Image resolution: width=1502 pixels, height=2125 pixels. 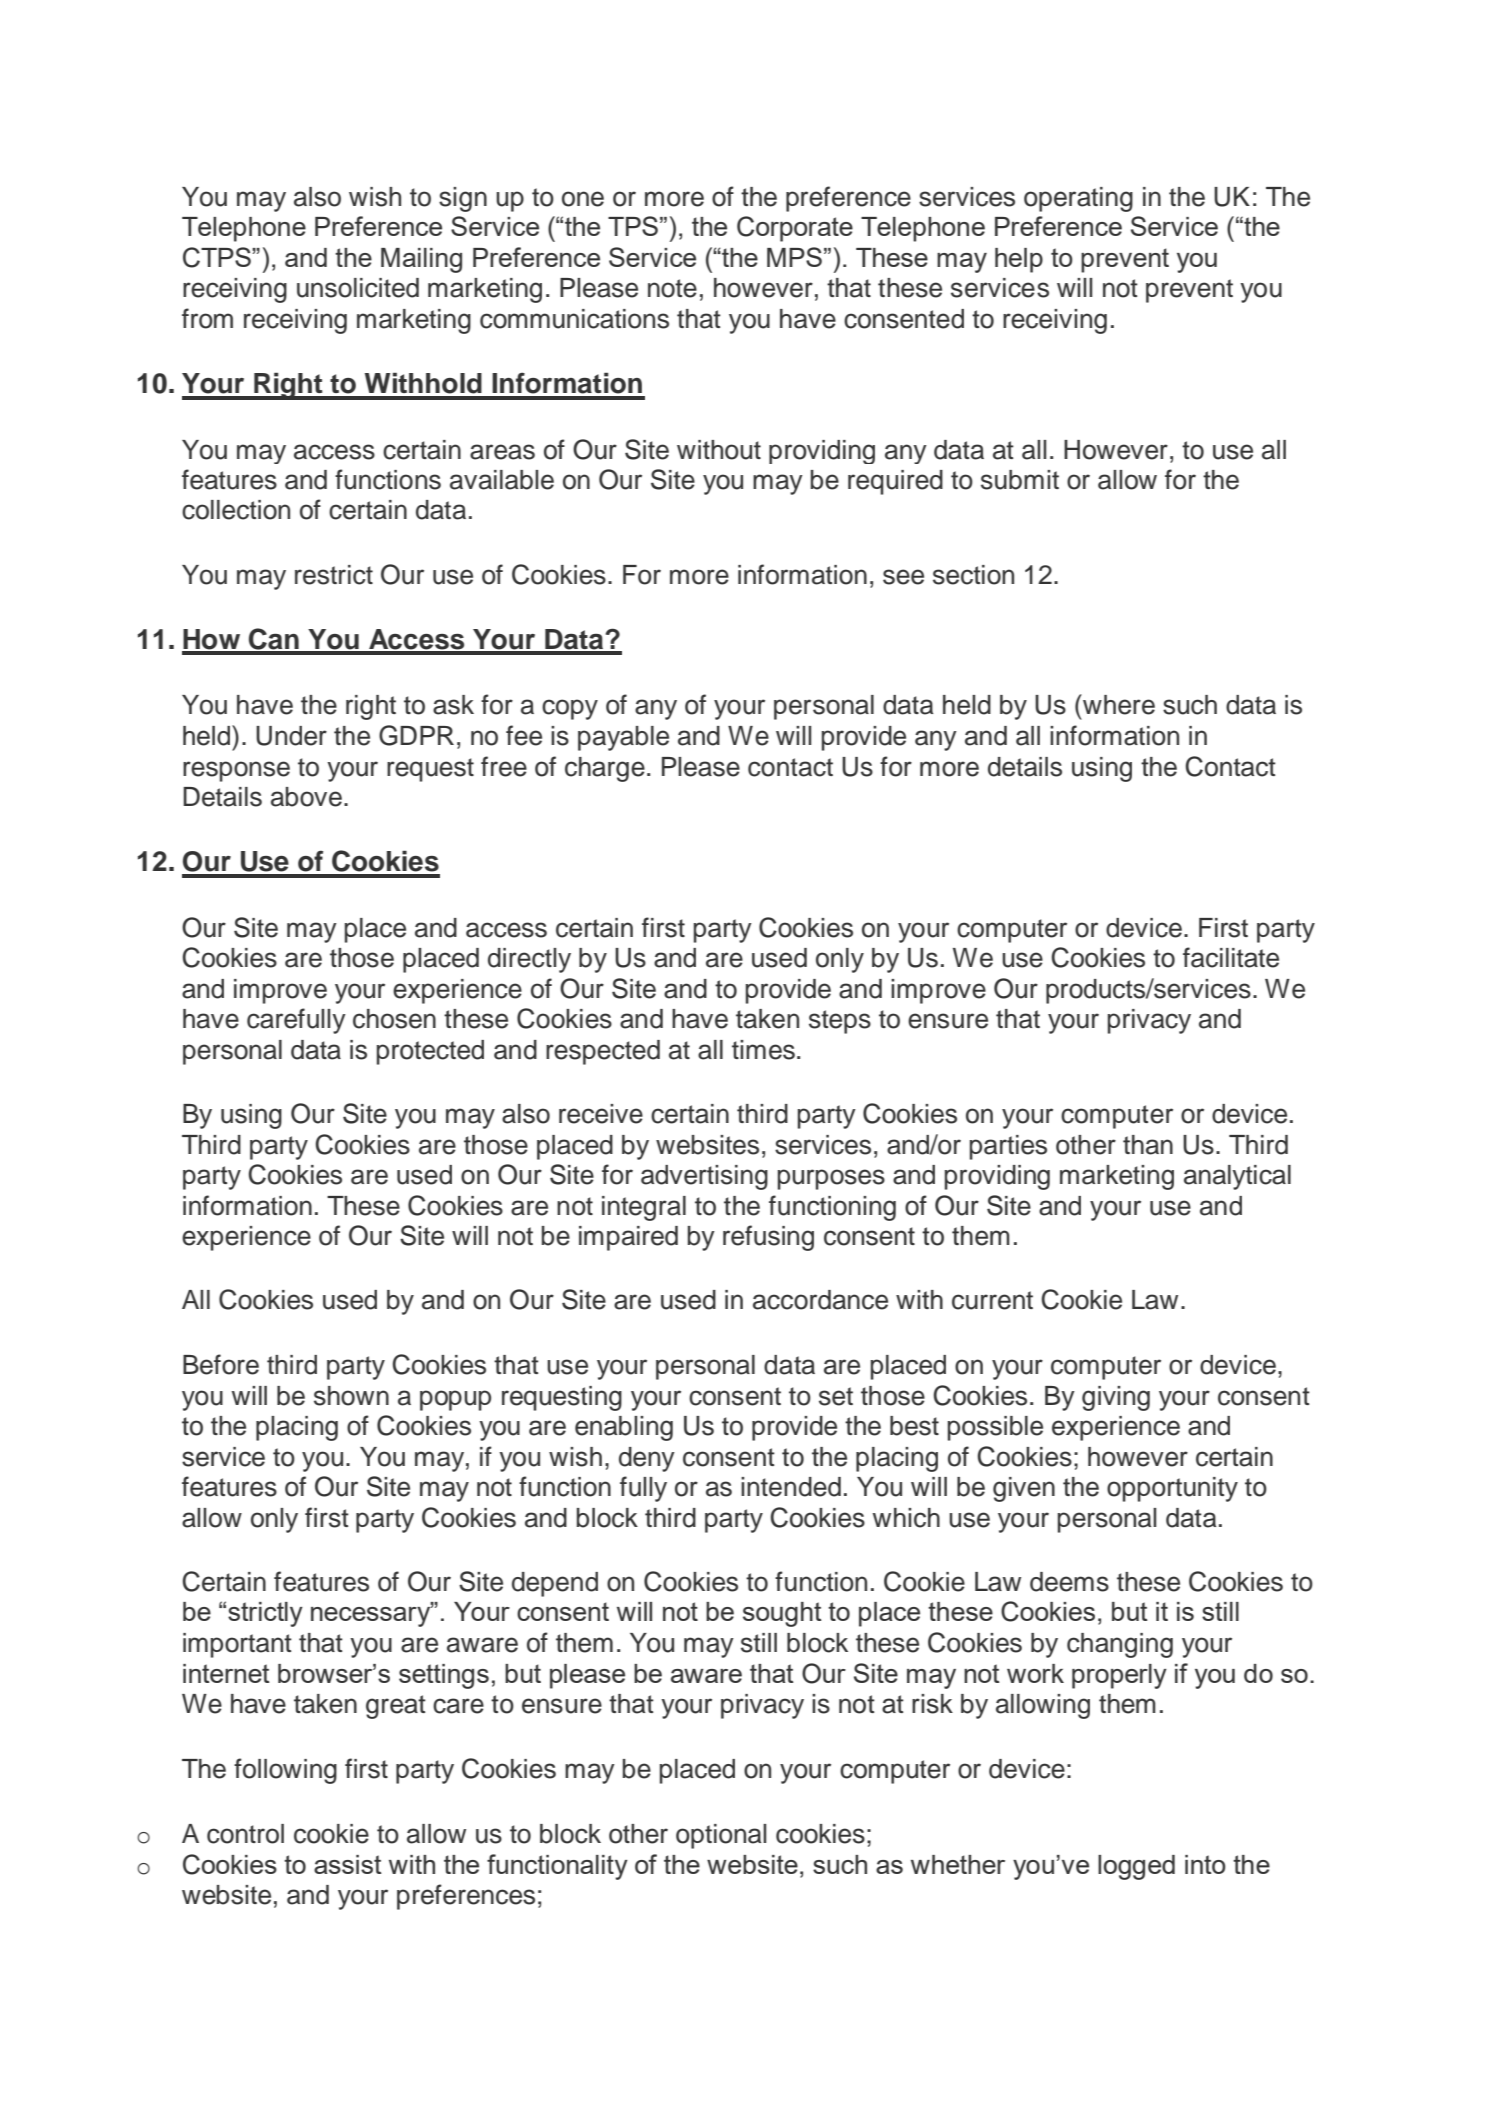 What do you see at coordinates (647, 1459) in the image?
I see `deny` at bounding box center [647, 1459].
